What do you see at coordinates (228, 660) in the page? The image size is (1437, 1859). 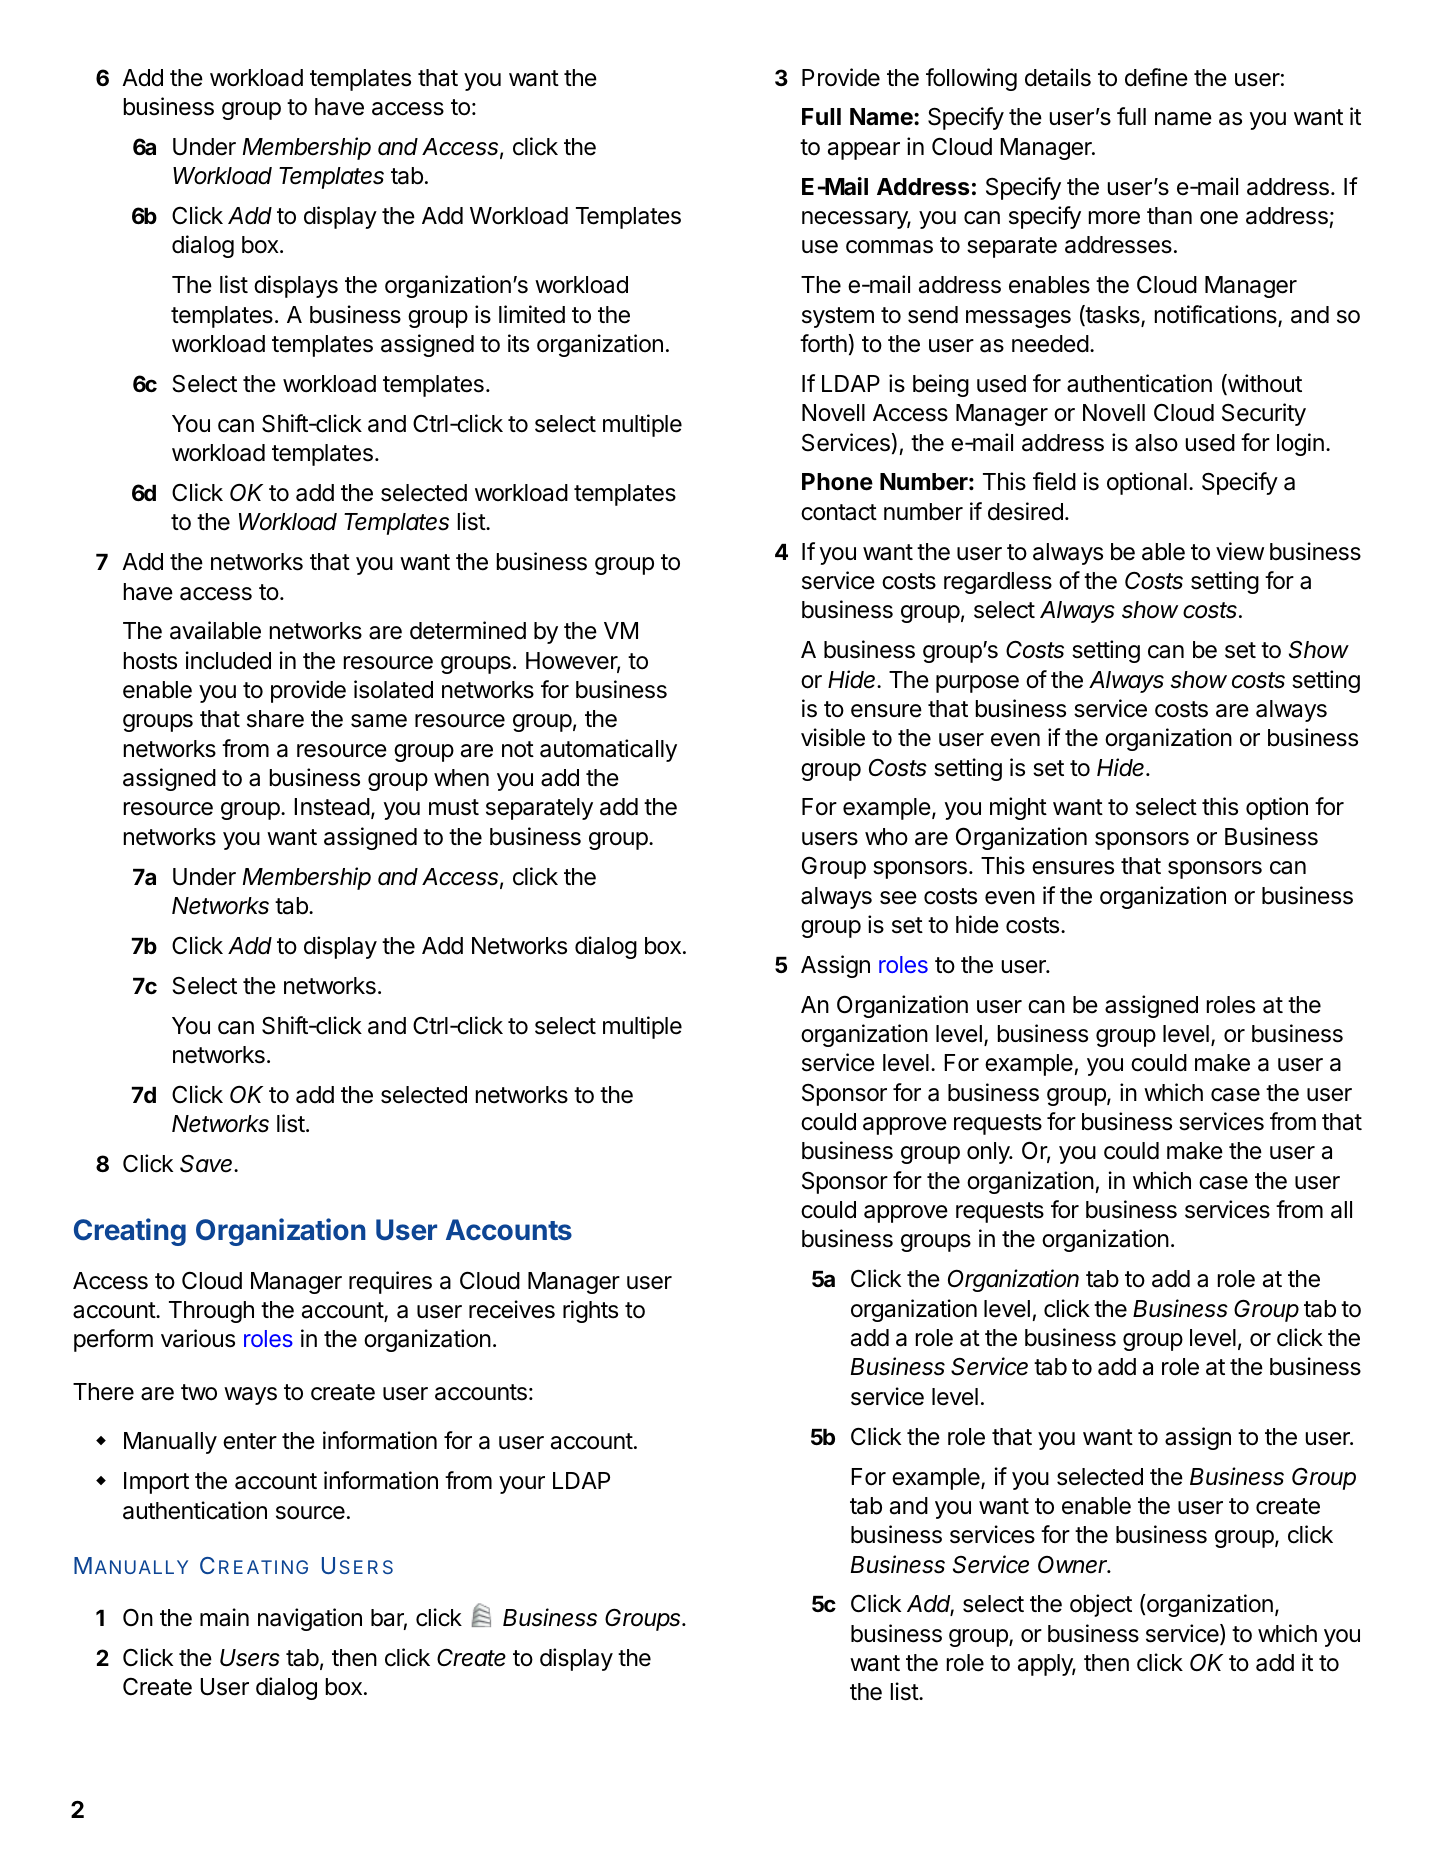 I see `included` at bounding box center [228, 660].
